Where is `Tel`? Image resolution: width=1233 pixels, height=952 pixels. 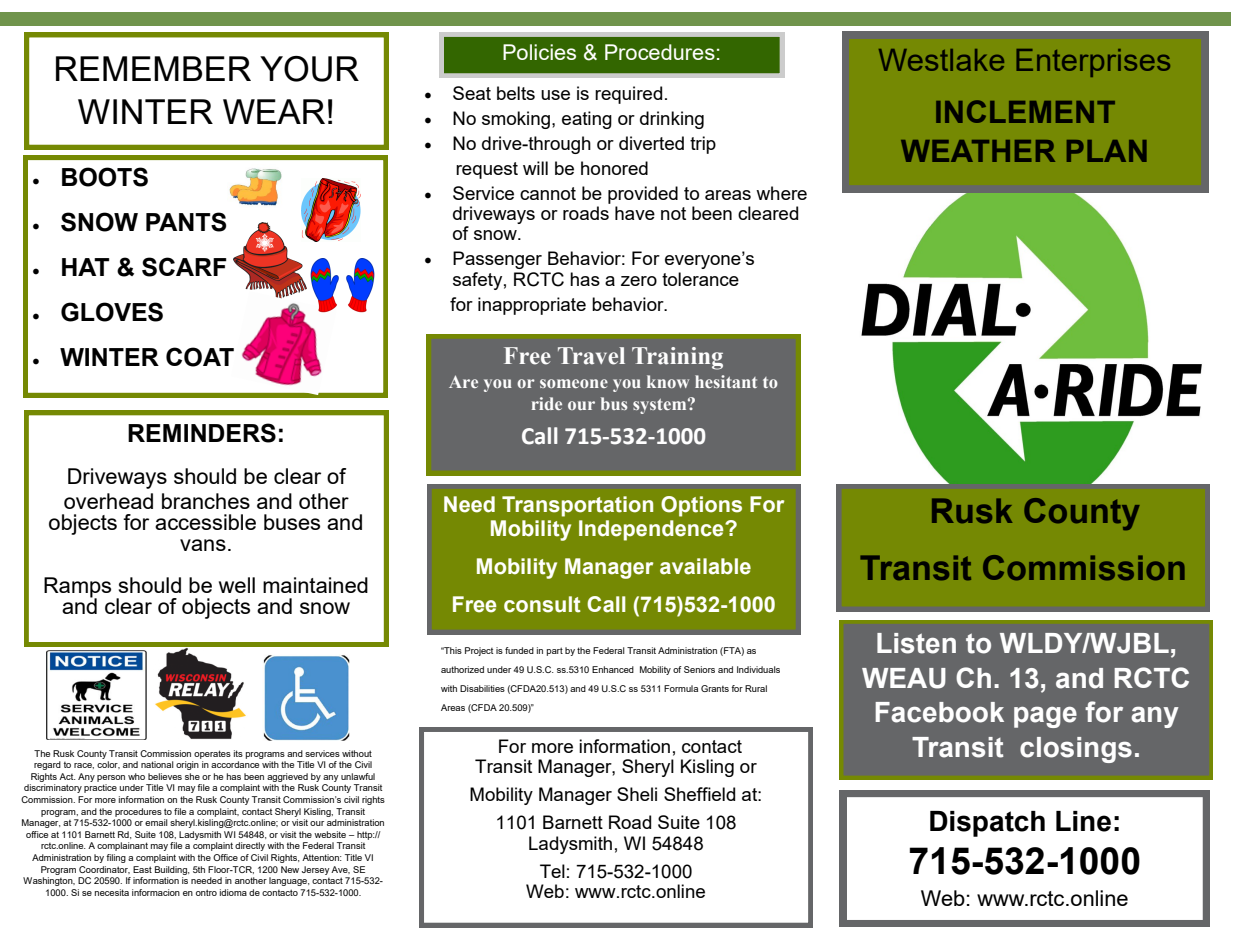
Tel is located at coordinates (552, 871).
